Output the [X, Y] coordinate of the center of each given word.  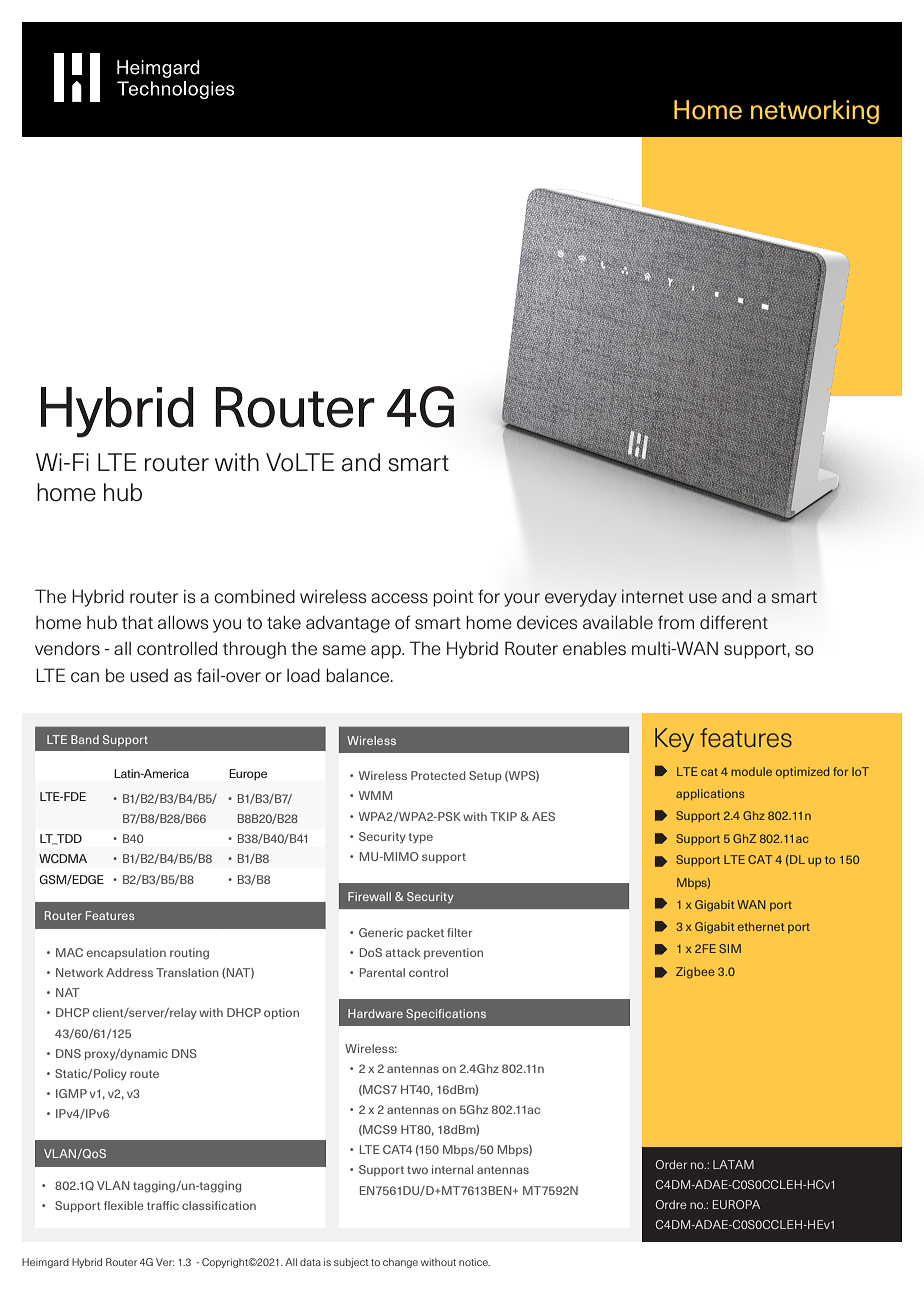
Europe [248, 774]
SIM [730, 948]
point [453, 598]
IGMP [71, 1093]
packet [425, 933]
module [751, 771]
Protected [438, 775]
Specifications [446, 1014]
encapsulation [126, 953]
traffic [163, 1205]
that [137, 622]
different [734, 622]
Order [671, 1164]
